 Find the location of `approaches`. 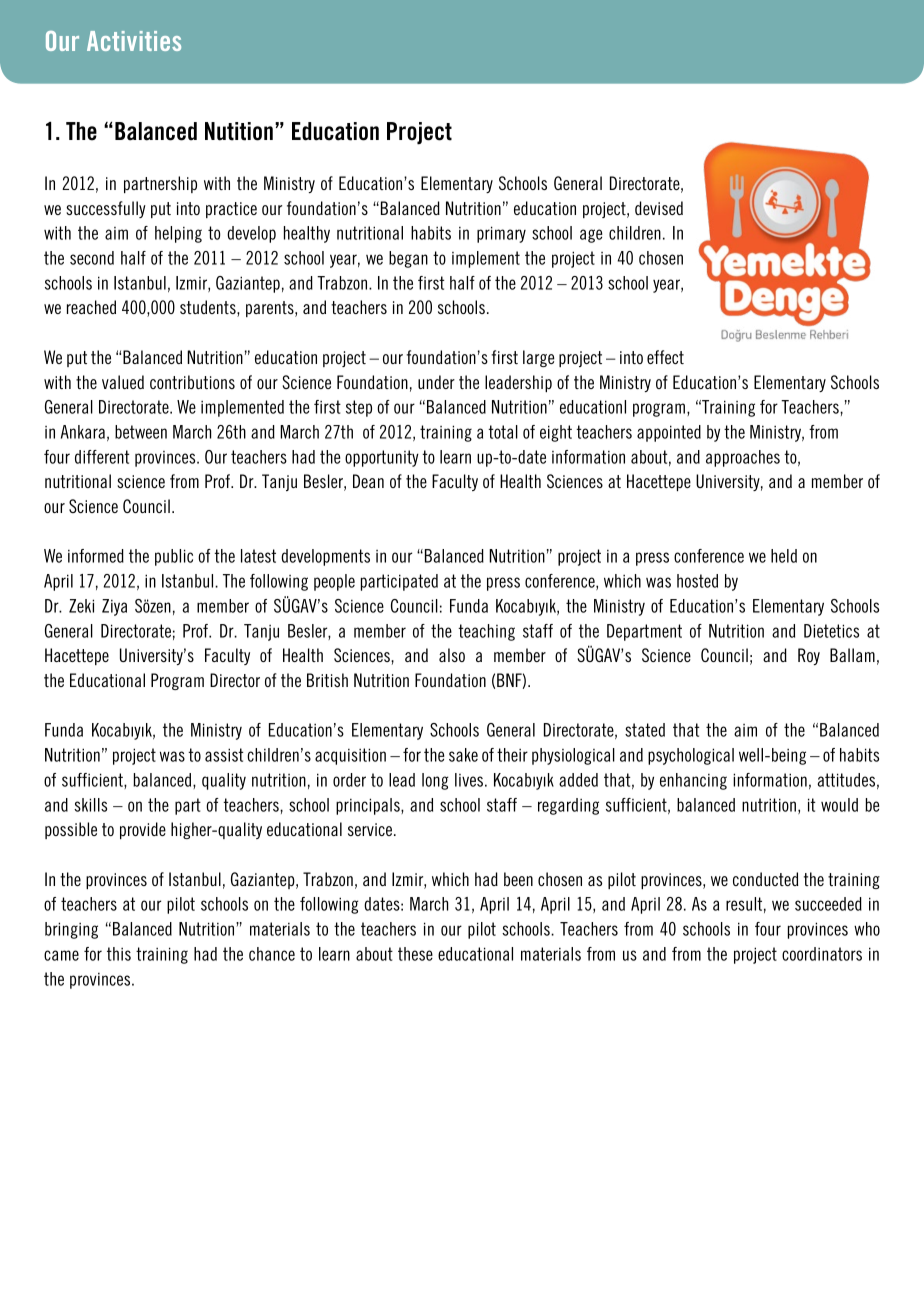

approaches is located at coordinates (743, 458).
